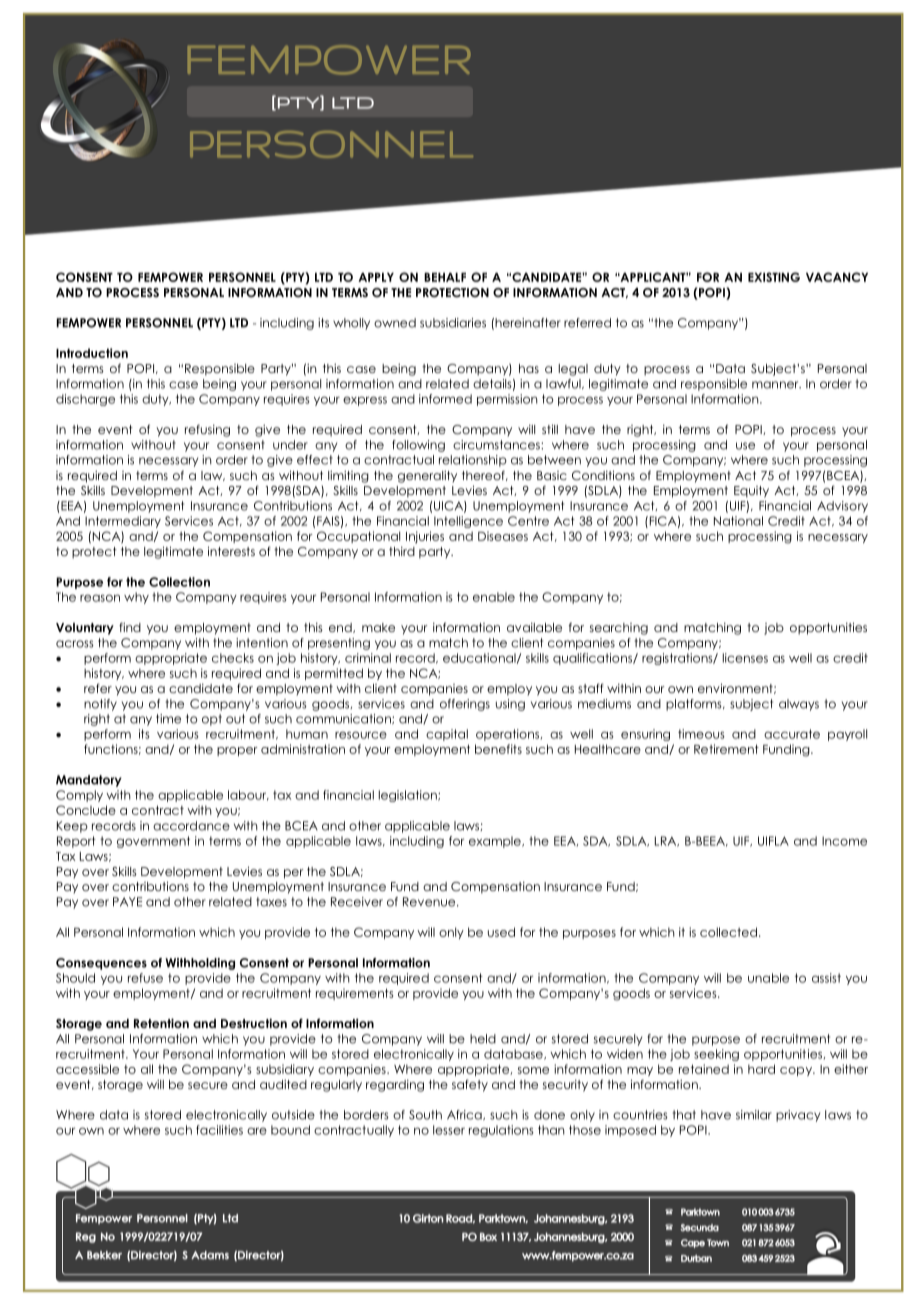 The image size is (924, 1307). I want to click on Revenue, so click(430, 902).
